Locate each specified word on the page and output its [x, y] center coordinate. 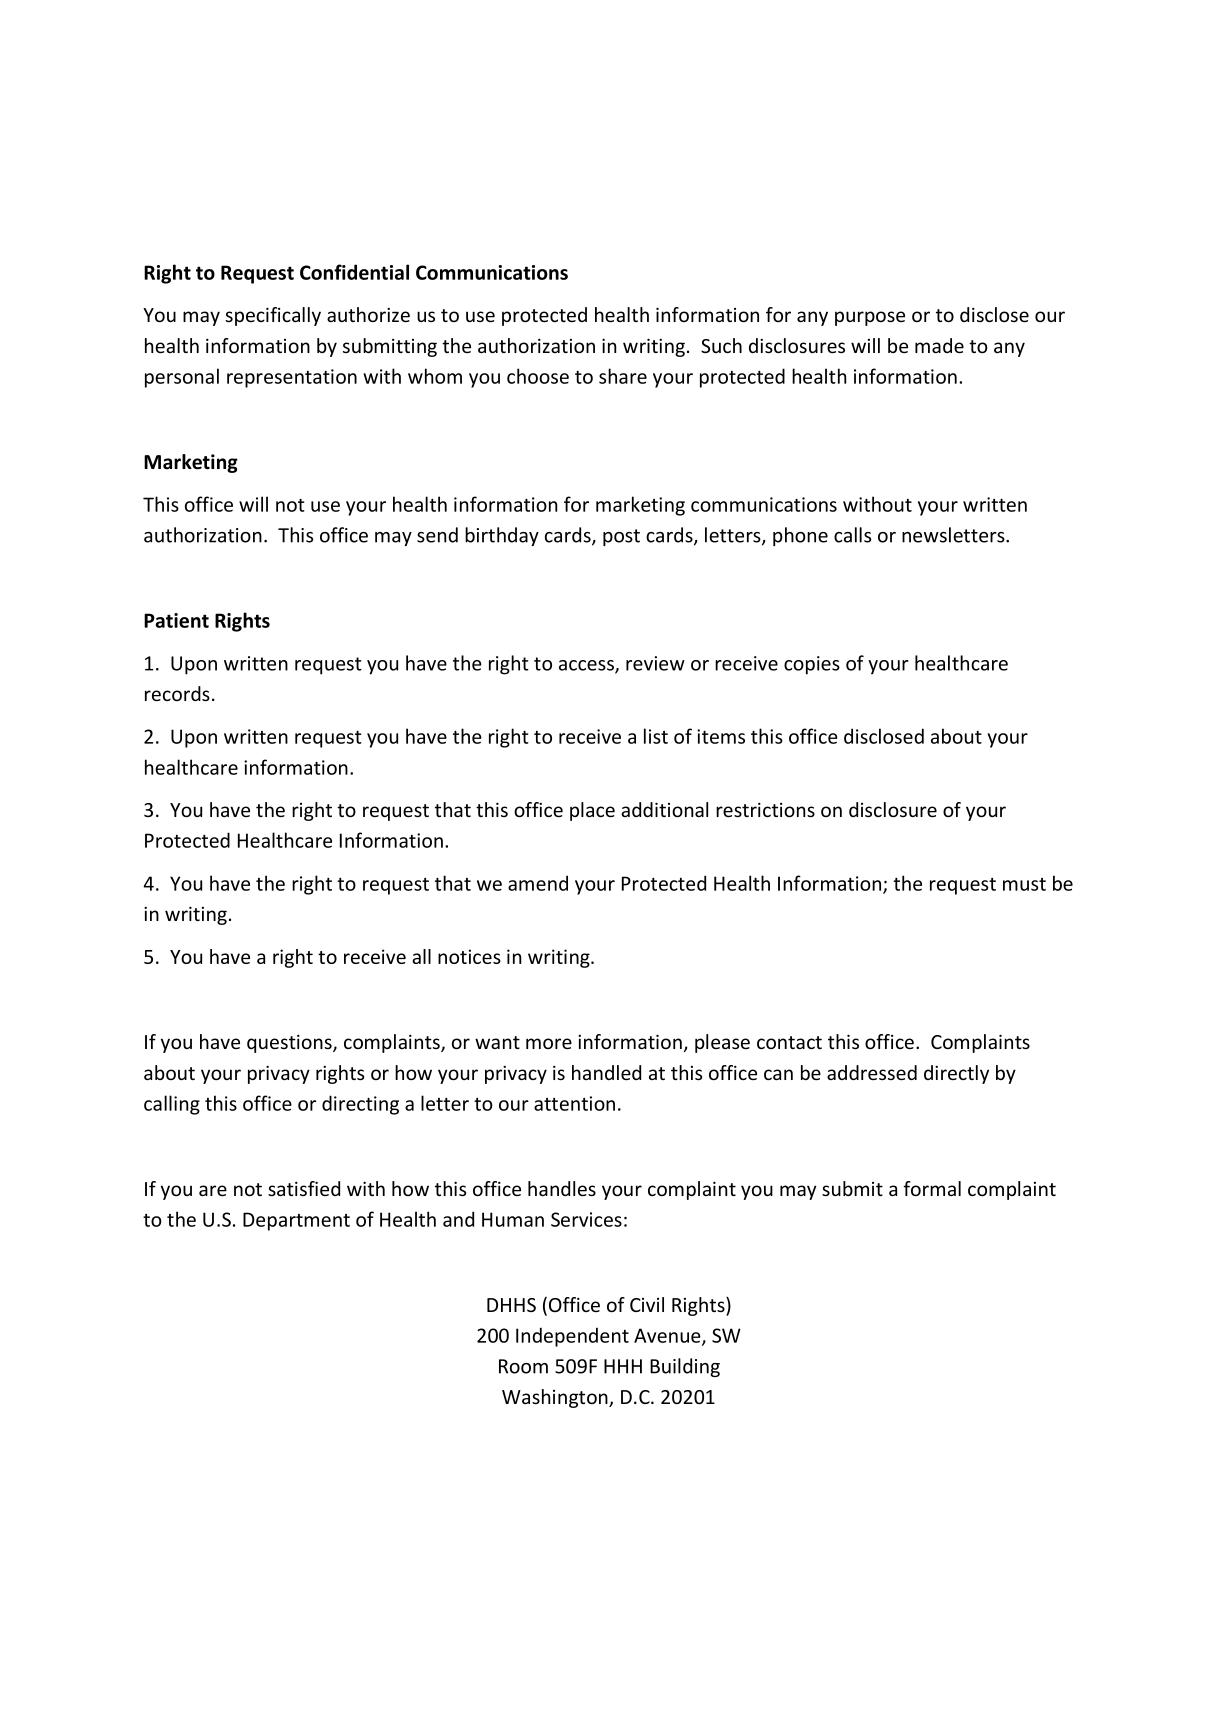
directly [956, 1074]
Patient [176, 620]
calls [852, 535]
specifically [273, 316]
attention [574, 1103]
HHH [623, 1366]
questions [290, 1044]
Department [296, 1221]
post [621, 537]
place [592, 811]
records [177, 693]
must [1024, 884]
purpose [870, 318]
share [623, 376]
